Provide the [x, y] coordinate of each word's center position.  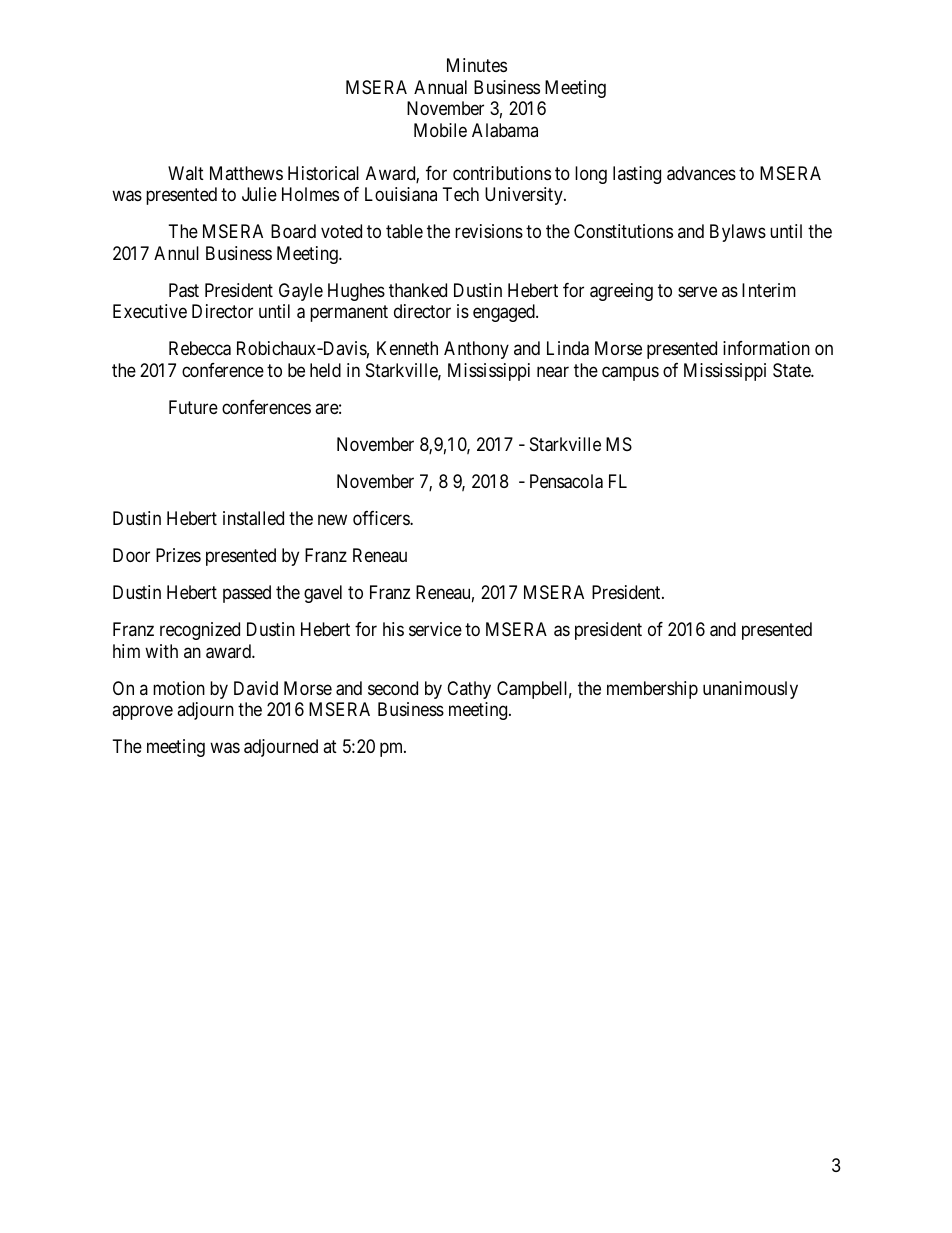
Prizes [178, 555]
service [435, 629]
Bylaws [738, 233]
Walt [186, 173]
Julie [259, 194]
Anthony [476, 350]
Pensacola [566, 481]
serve [697, 291]
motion [179, 688]
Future [193, 407]
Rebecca [200, 348]
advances [701, 173]
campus [630, 373]
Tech [461, 194]
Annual [440, 87]
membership [652, 690]
